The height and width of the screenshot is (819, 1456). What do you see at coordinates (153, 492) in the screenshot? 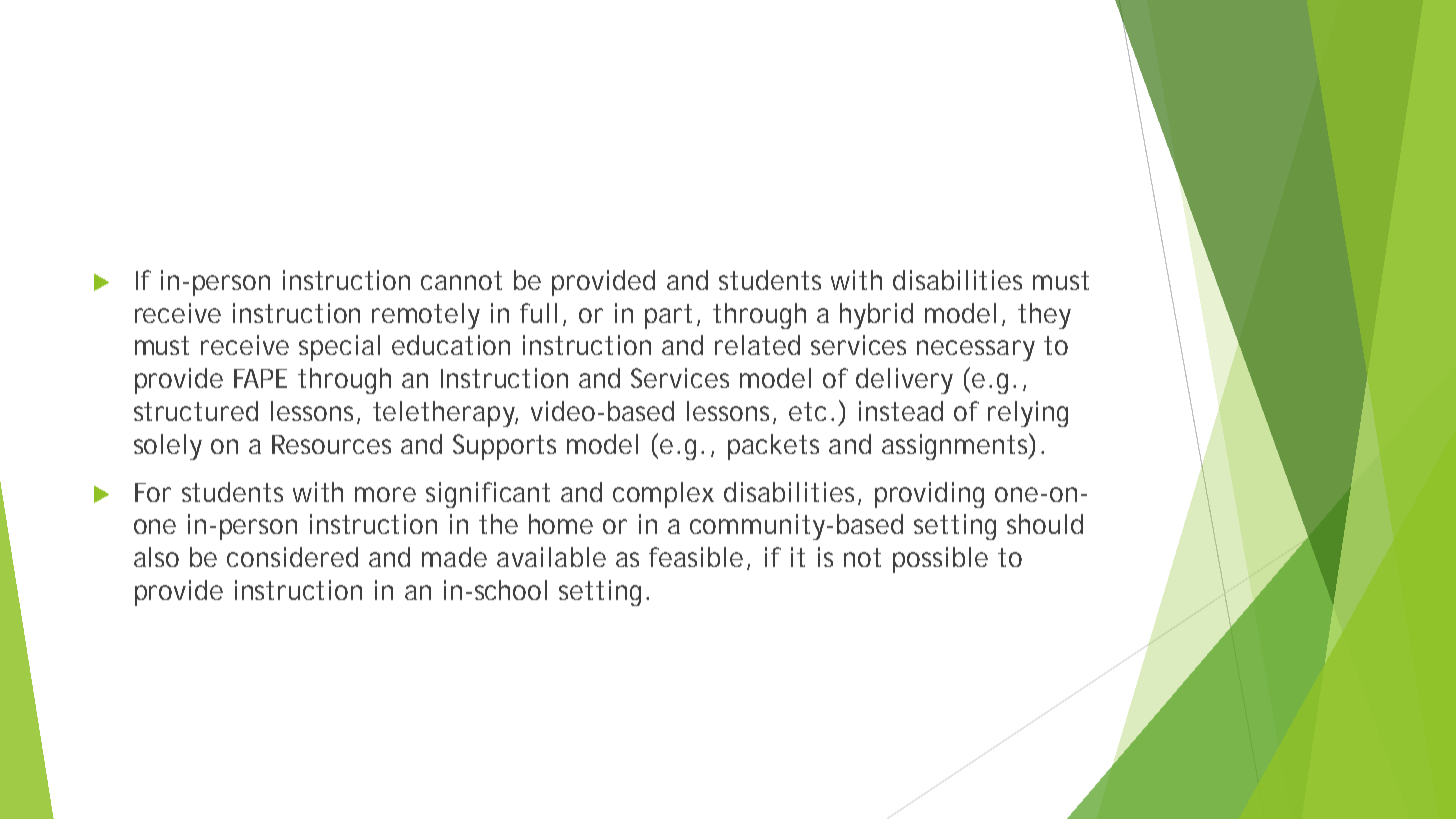
I see `For` at bounding box center [153, 492].
